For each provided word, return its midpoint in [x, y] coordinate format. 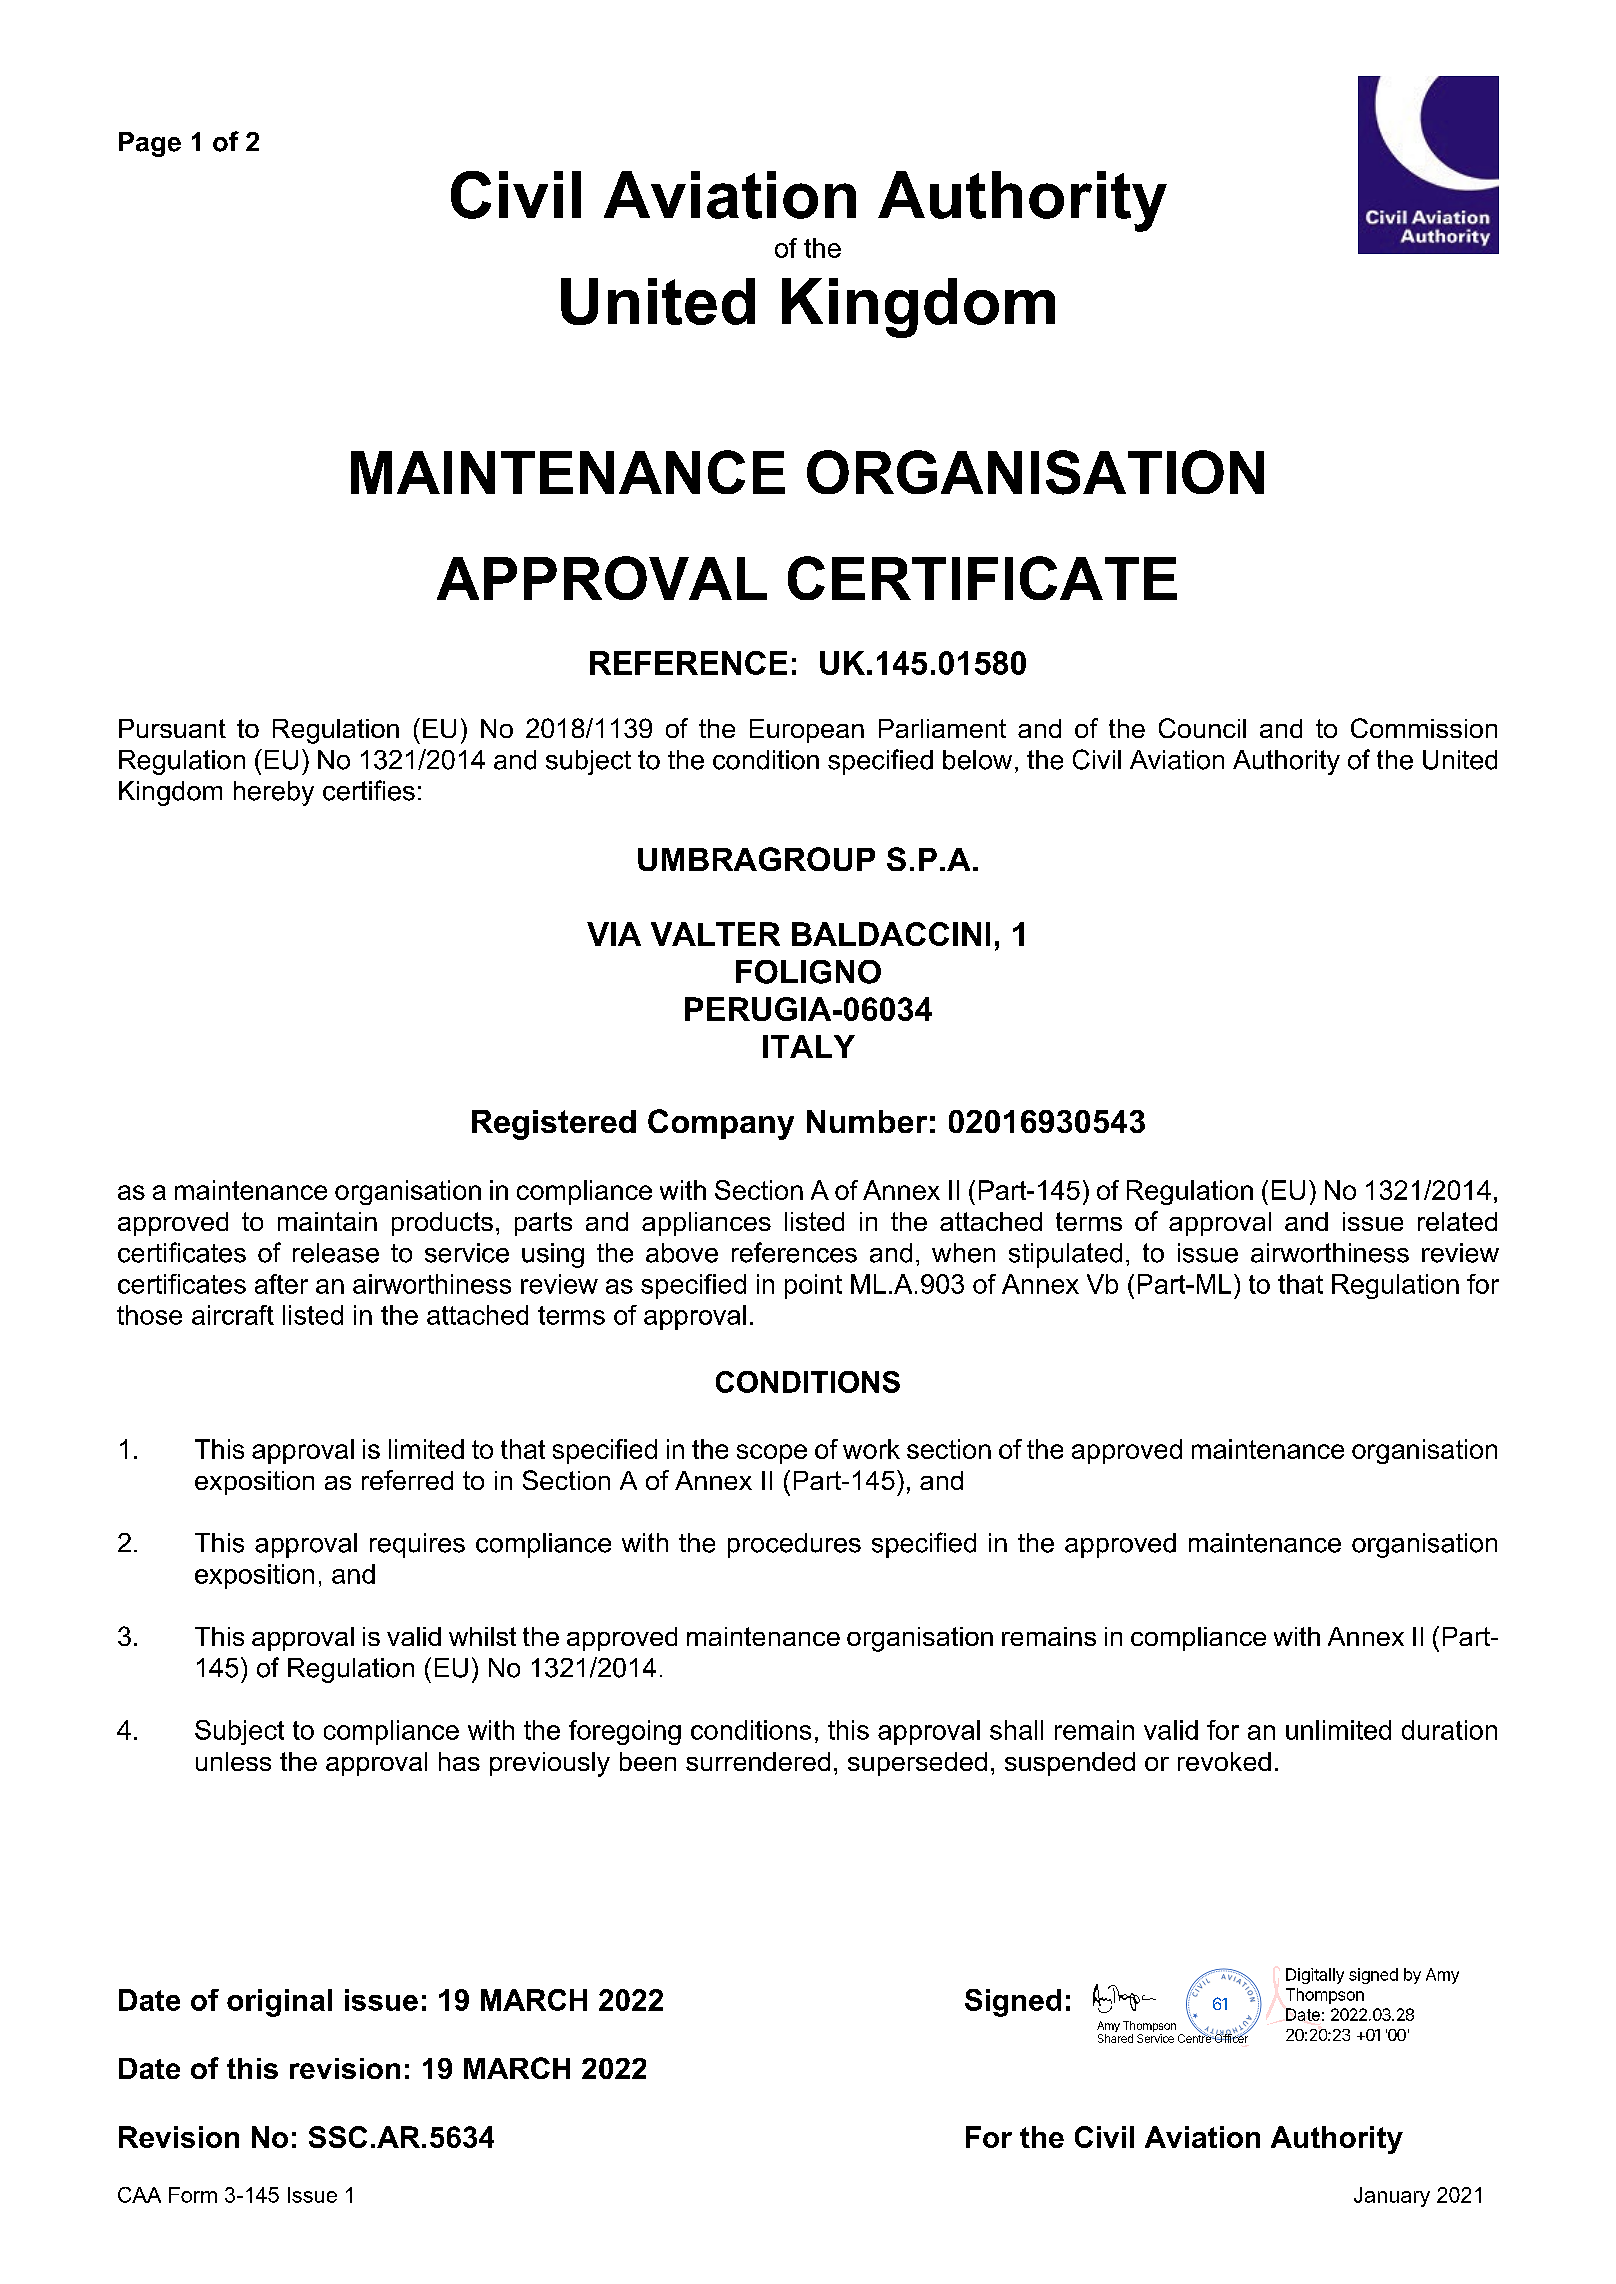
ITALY [809, 1046]
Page [150, 144]
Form [193, 2195]
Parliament [942, 728]
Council [1202, 728]
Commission [1424, 728]
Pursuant [172, 728]
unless [233, 1761]
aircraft [233, 1315]
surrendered [758, 1761]
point [813, 1286]
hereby [274, 793]
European [807, 731]
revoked [1224, 1761]
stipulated [1065, 1255]
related [1457, 1221]
